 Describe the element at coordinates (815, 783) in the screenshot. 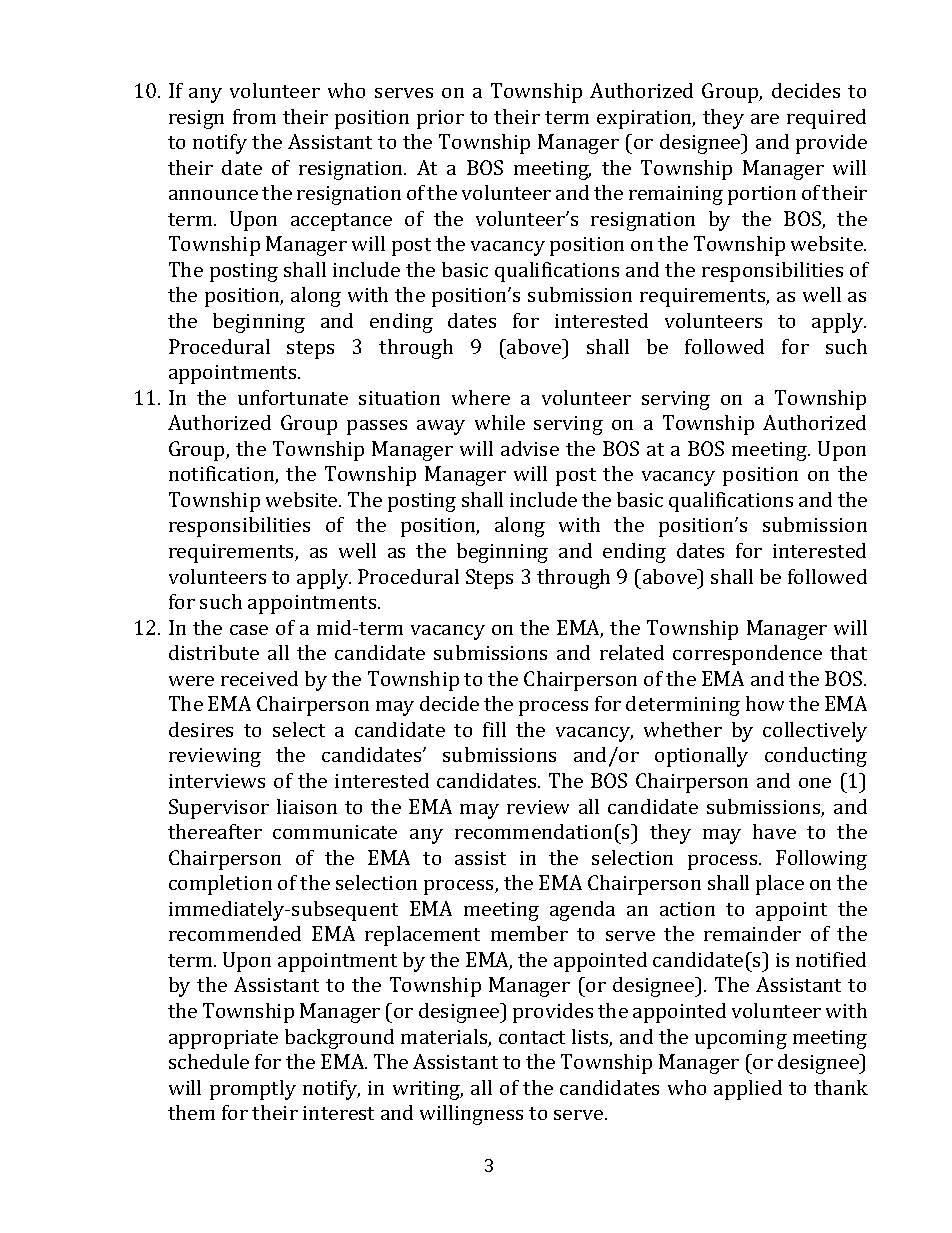

I see `one` at that location.
